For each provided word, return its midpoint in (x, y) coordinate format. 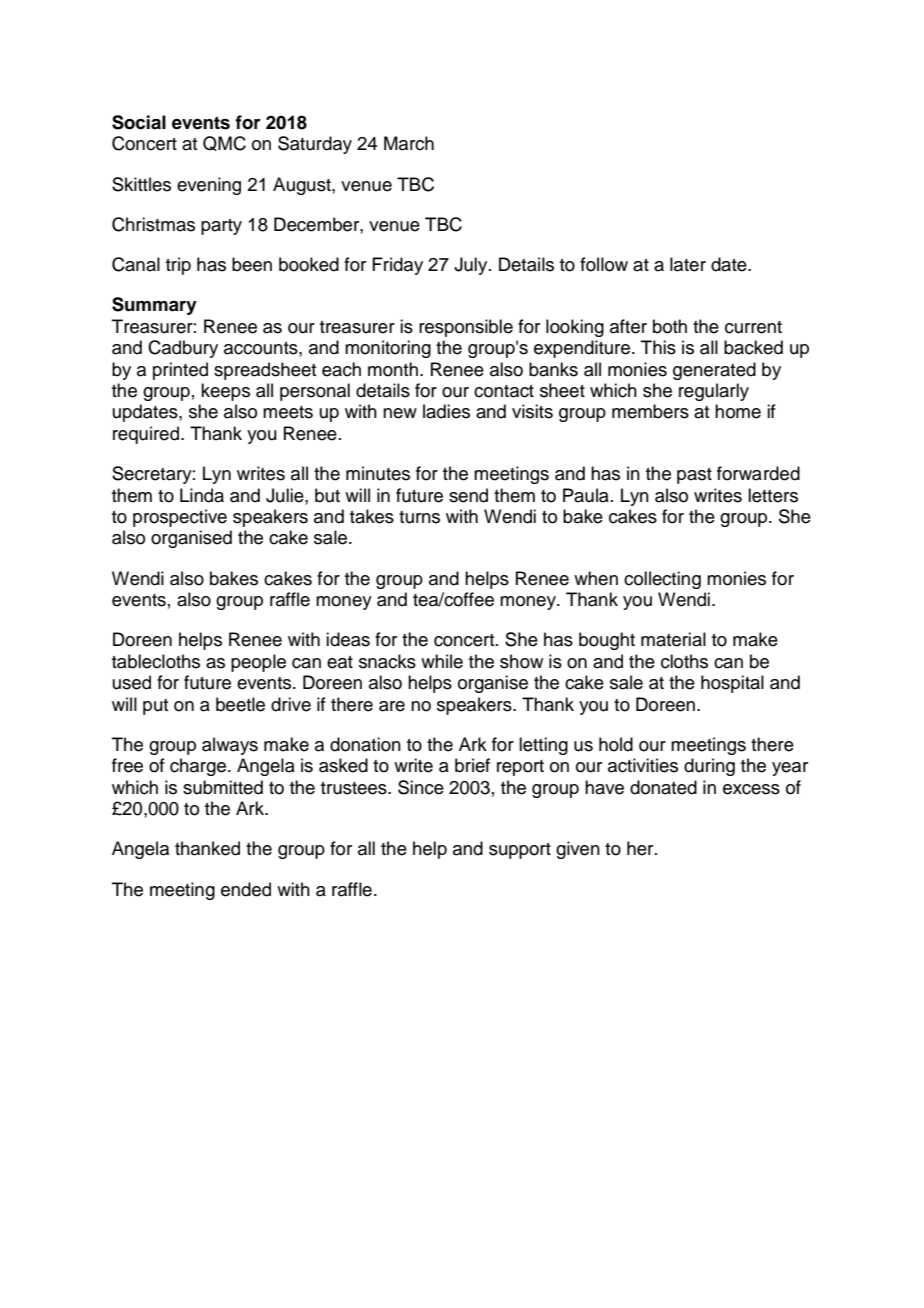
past (694, 476)
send (468, 495)
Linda (202, 495)
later (688, 264)
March (409, 143)
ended (246, 889)
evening (209, 186)
